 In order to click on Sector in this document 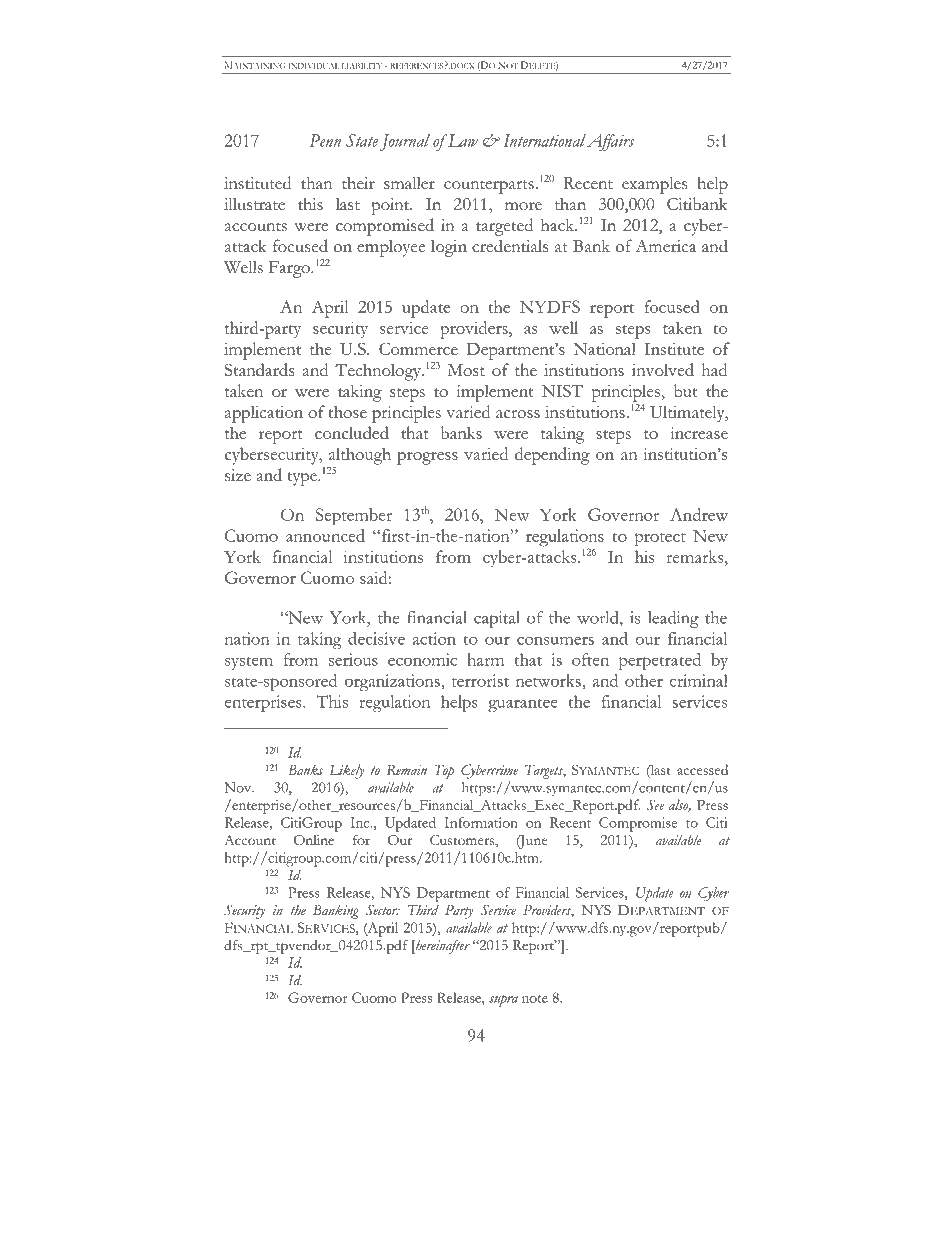, I will do `click(383, 910)`.
